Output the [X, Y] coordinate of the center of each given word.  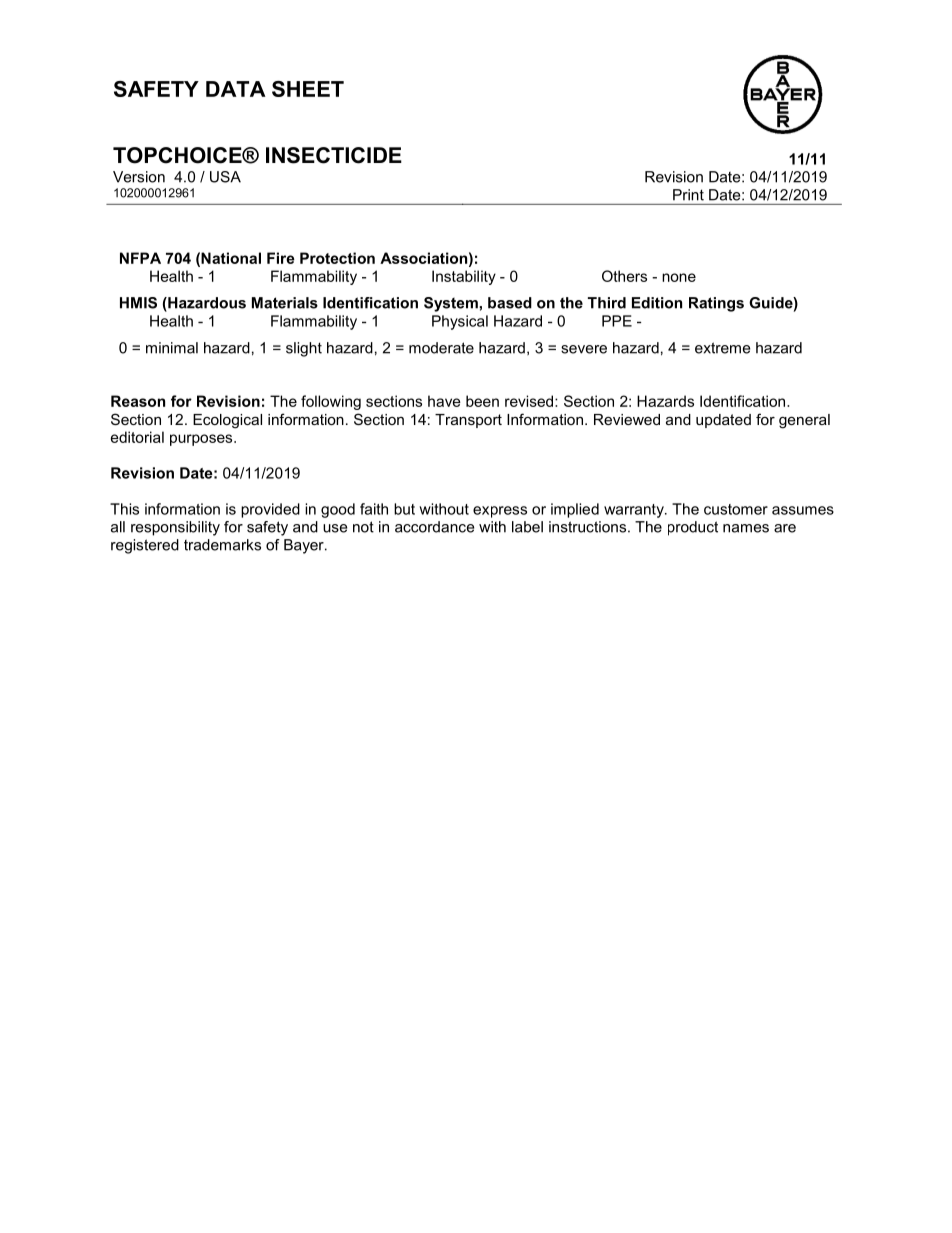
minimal [172, 348]
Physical [460, 322]
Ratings [716, 304]
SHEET [308, 89]
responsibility [175, 528]
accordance [434, 527]
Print [688, 195]
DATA [236, 89]
